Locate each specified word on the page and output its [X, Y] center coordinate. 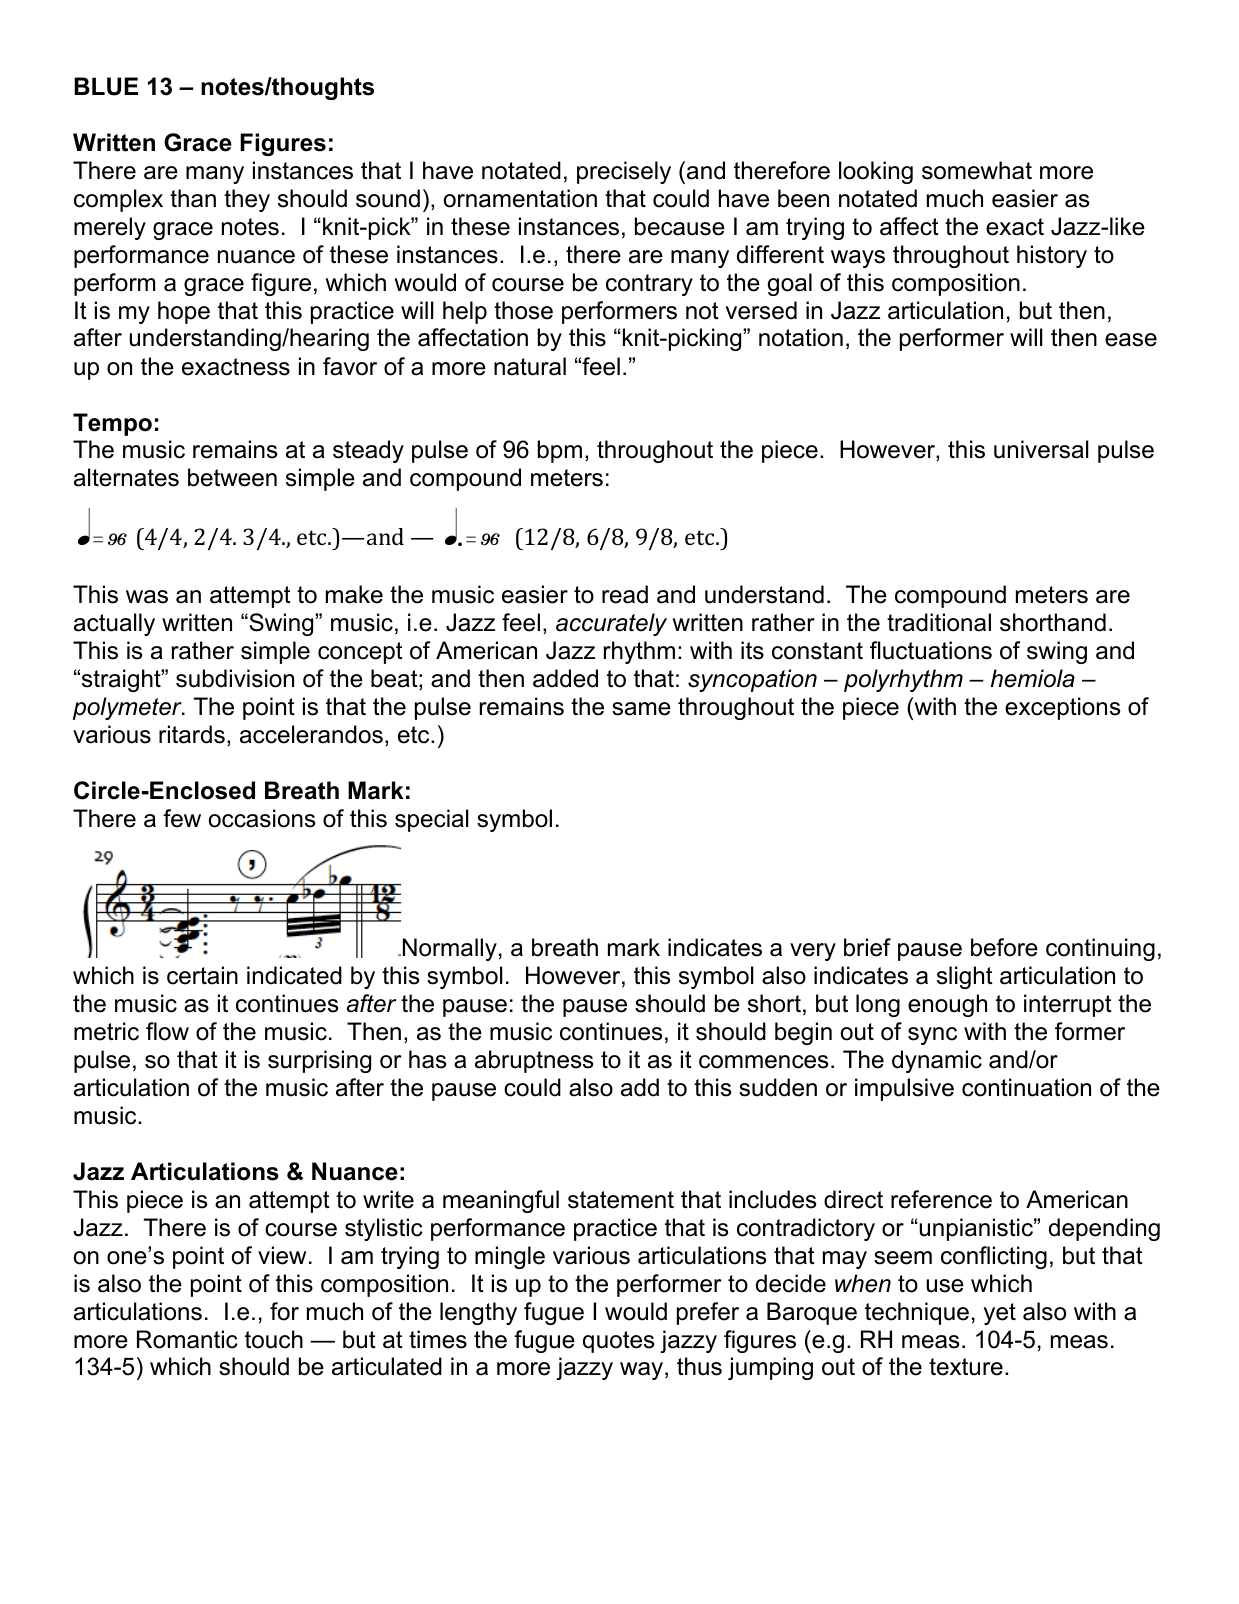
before [1004, 947]
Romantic [187, 1339]
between [232, 477]
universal [1041, 449]
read [625, 594]
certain [202, 975]
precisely [624, 172]
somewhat [977, 170]
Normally [448, 949]
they [247, 200]
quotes [618, 1342]
